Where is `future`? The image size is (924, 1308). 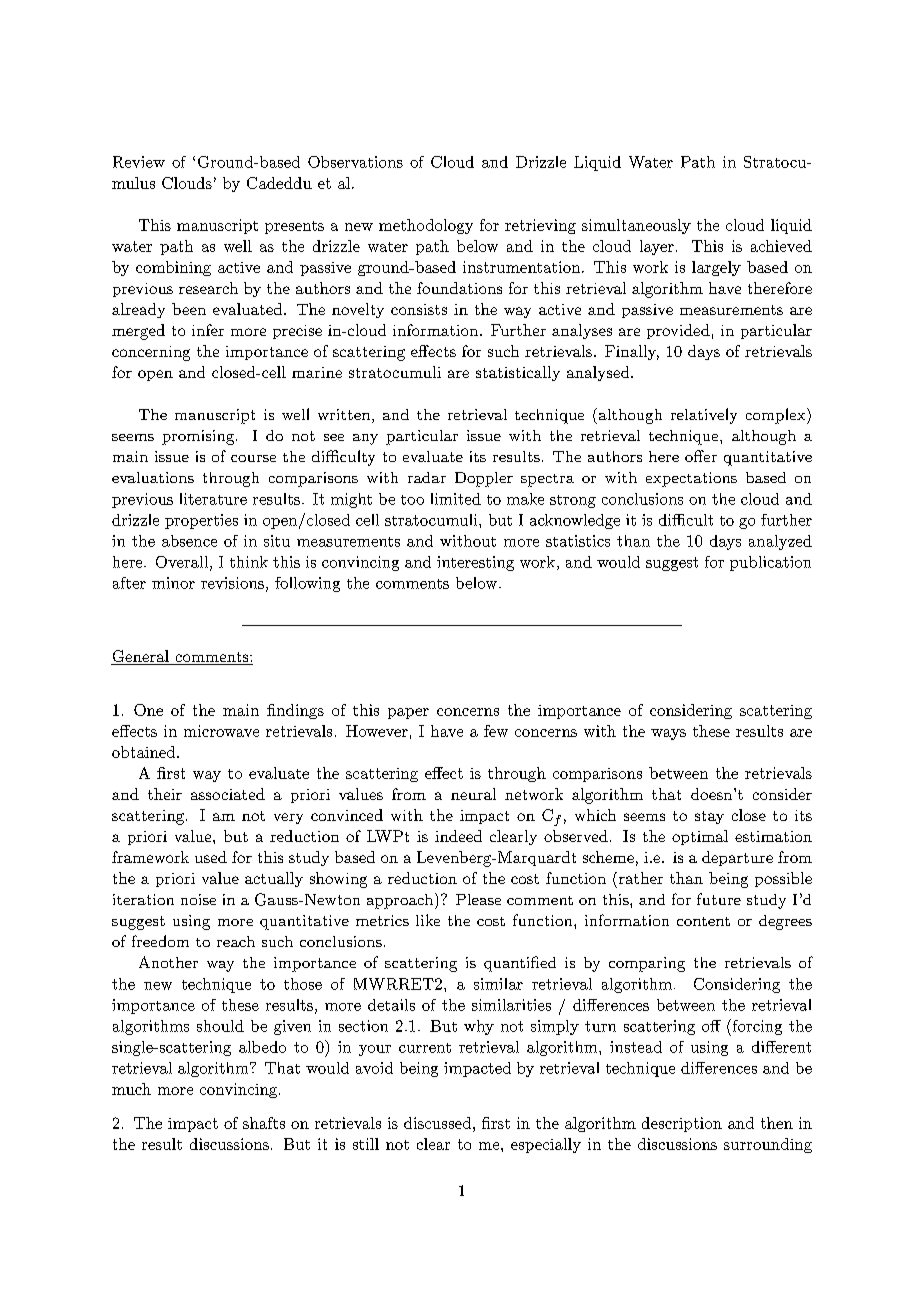
future is located at coordinates (719, 899).
